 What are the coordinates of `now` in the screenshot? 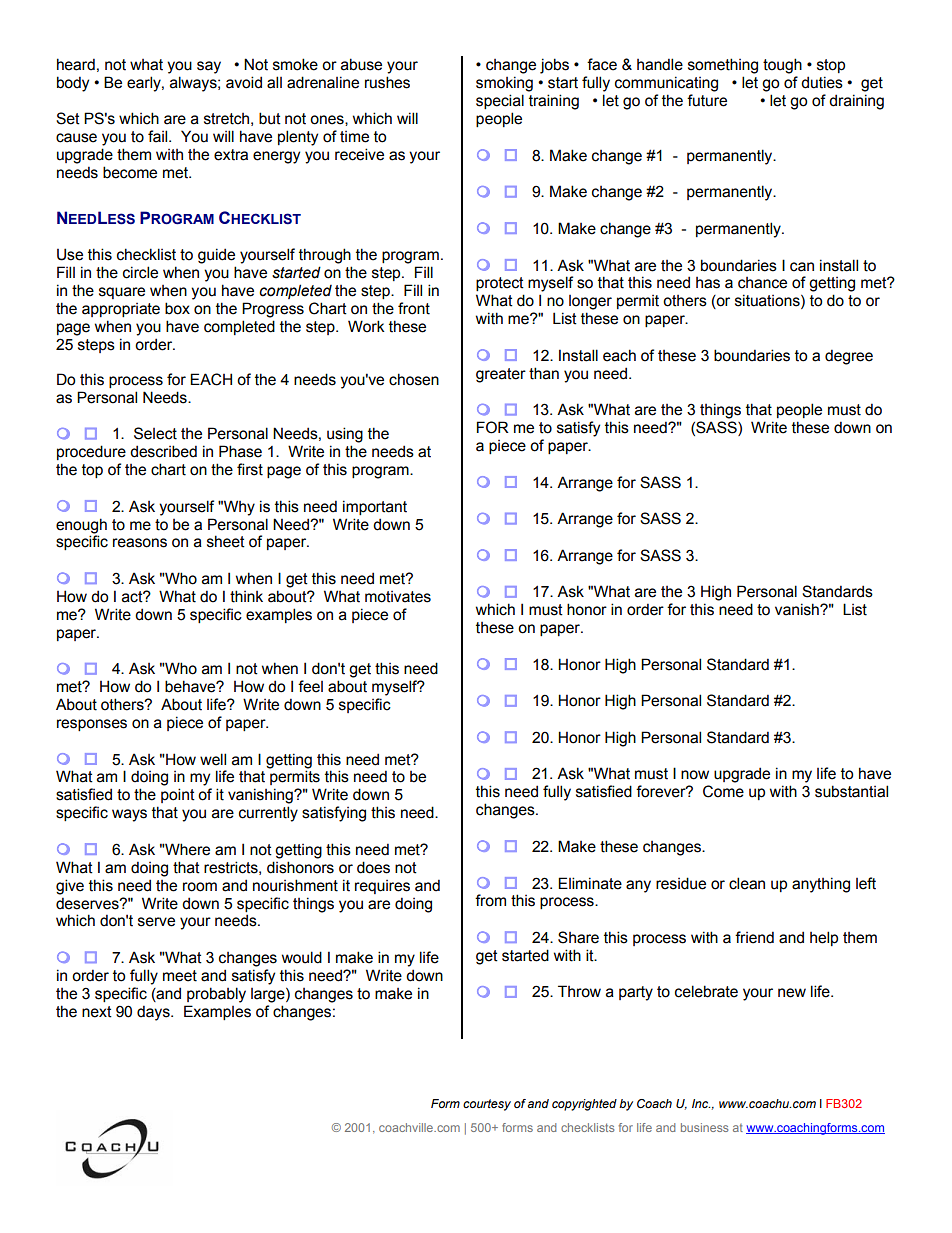 It's located at (695, 775).
